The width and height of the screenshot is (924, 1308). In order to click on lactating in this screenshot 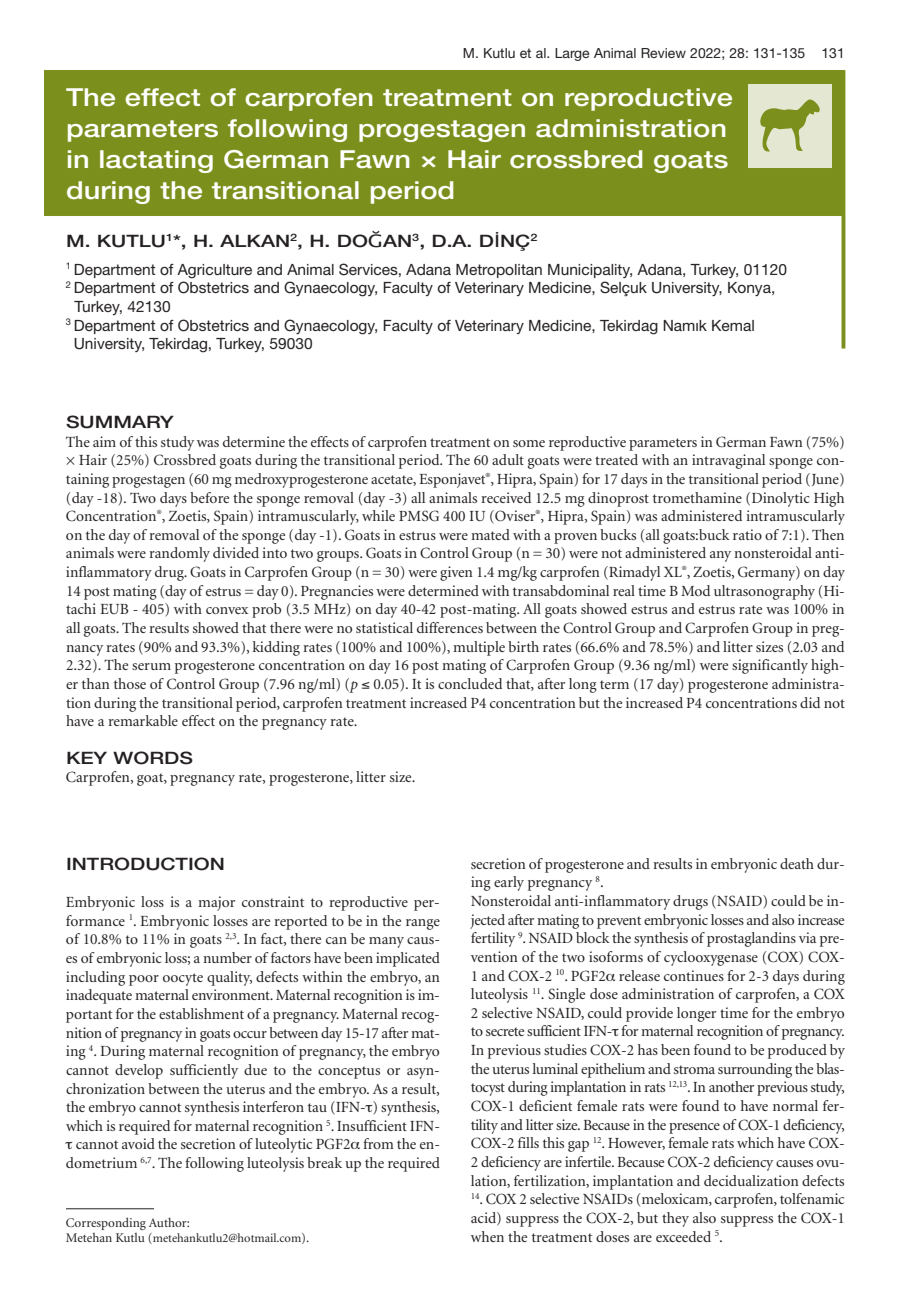, I will do `click(156, 161)`.
